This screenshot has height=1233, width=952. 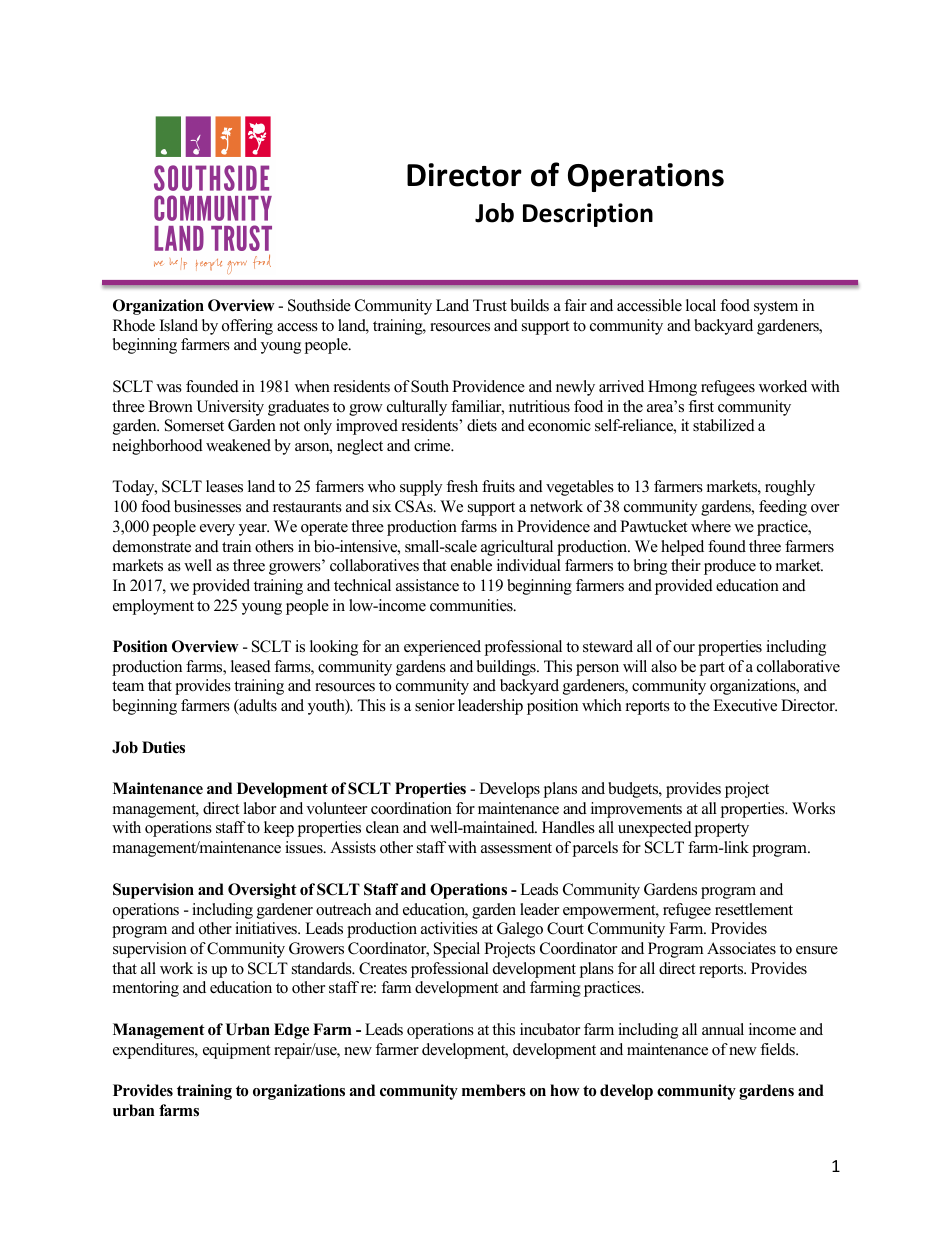 What do you see at coordinates (236, 1051) in the screenshot?
I see `equipment` at bounding box center [236, 1051].
